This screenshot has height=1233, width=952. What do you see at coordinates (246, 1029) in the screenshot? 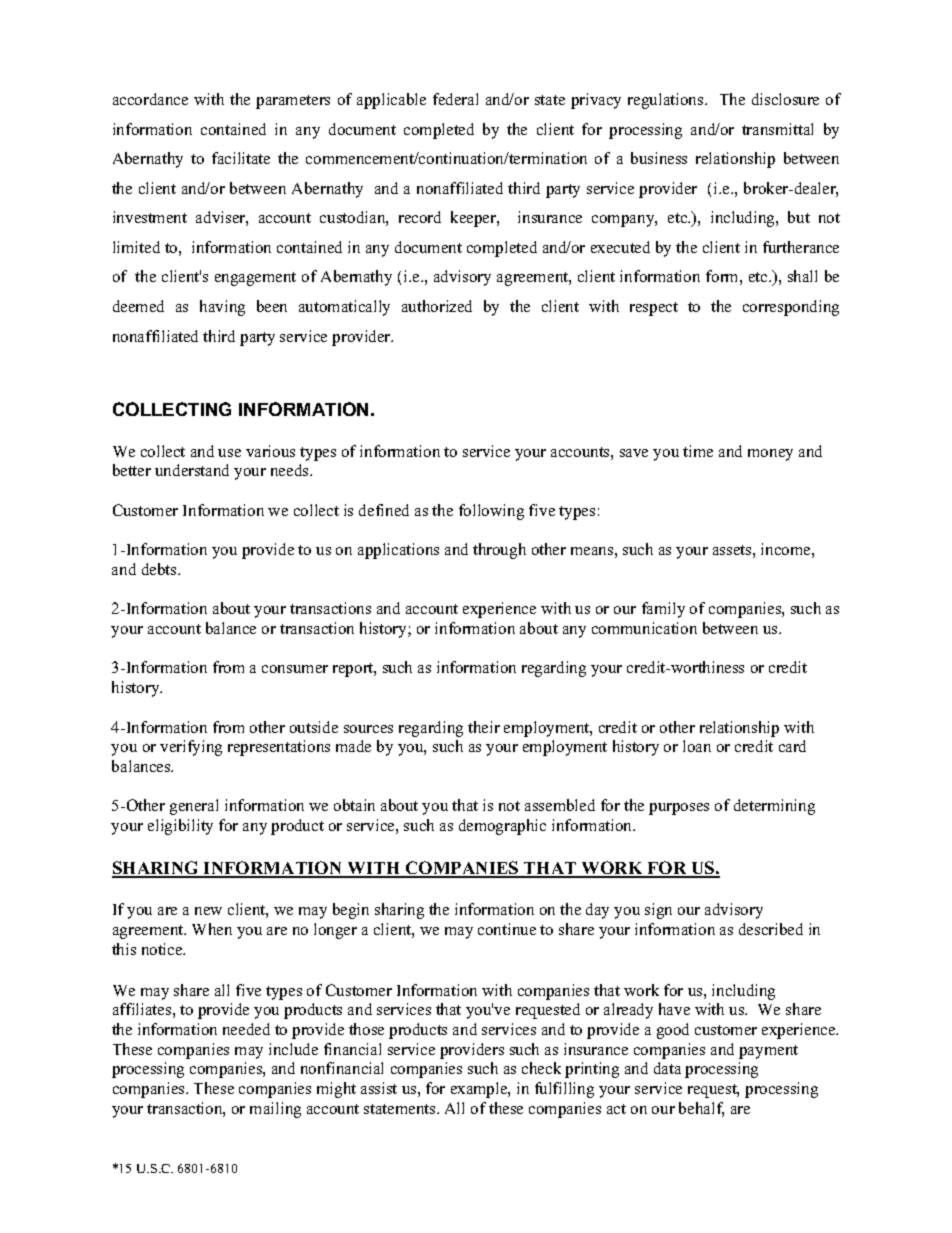
I see `needed` at bounding box center [246, 1029].
